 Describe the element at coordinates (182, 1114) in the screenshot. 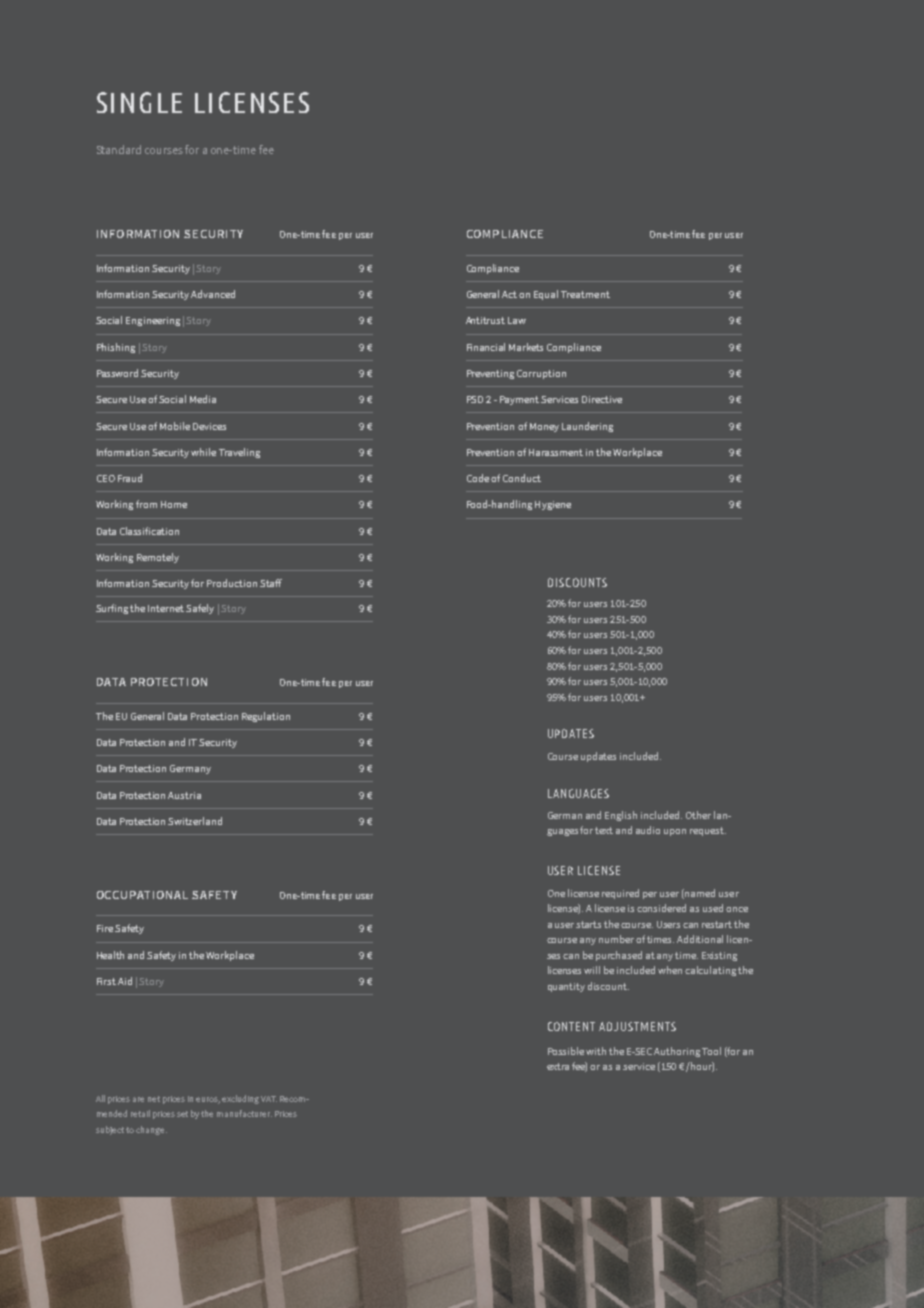

I see `set` at that location.
